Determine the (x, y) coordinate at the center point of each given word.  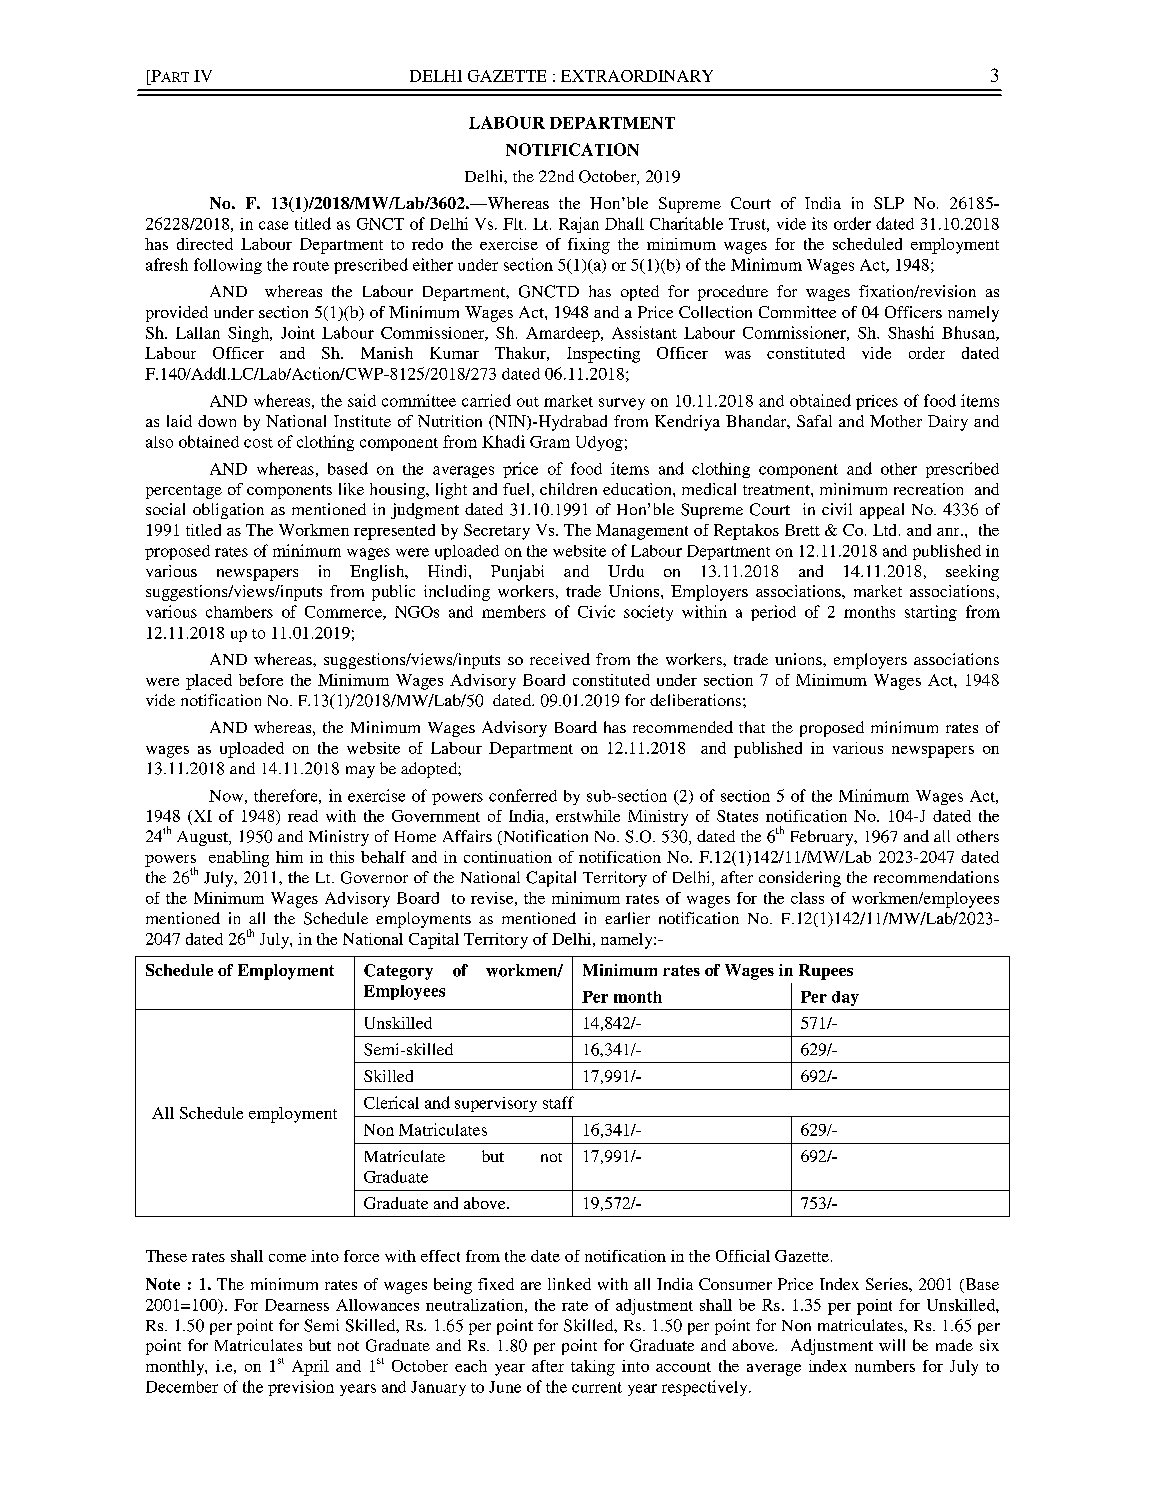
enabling (239, 859)
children (568, 489)
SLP (889, 203)
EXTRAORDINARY (637, 76)
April (310, 1368)
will (892, 1345)
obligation (228, 511)
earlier (627, 918)
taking (593, 1368)
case (273, 225)
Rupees (826, 972)
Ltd (884, 530)
